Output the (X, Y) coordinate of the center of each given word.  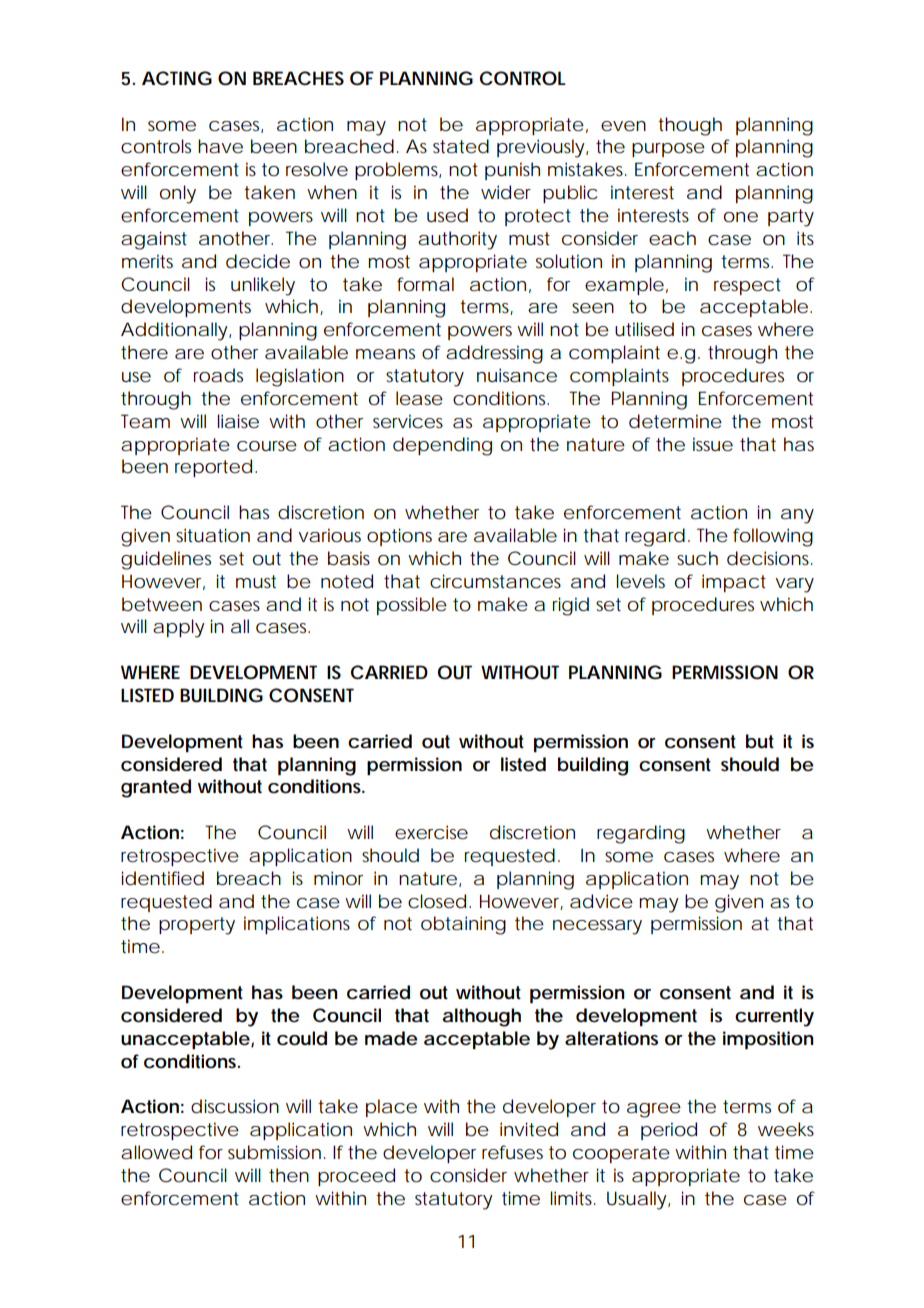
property (197, 926)
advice (601, 901)
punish (512, 171)
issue (713, 444)
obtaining (463, 925)
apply (178, 628)
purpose (668, 150)
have (220, 146)
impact (734, 583)
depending (442, 446)
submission (274, 1152)
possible (412, 606)
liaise (238, 421)
